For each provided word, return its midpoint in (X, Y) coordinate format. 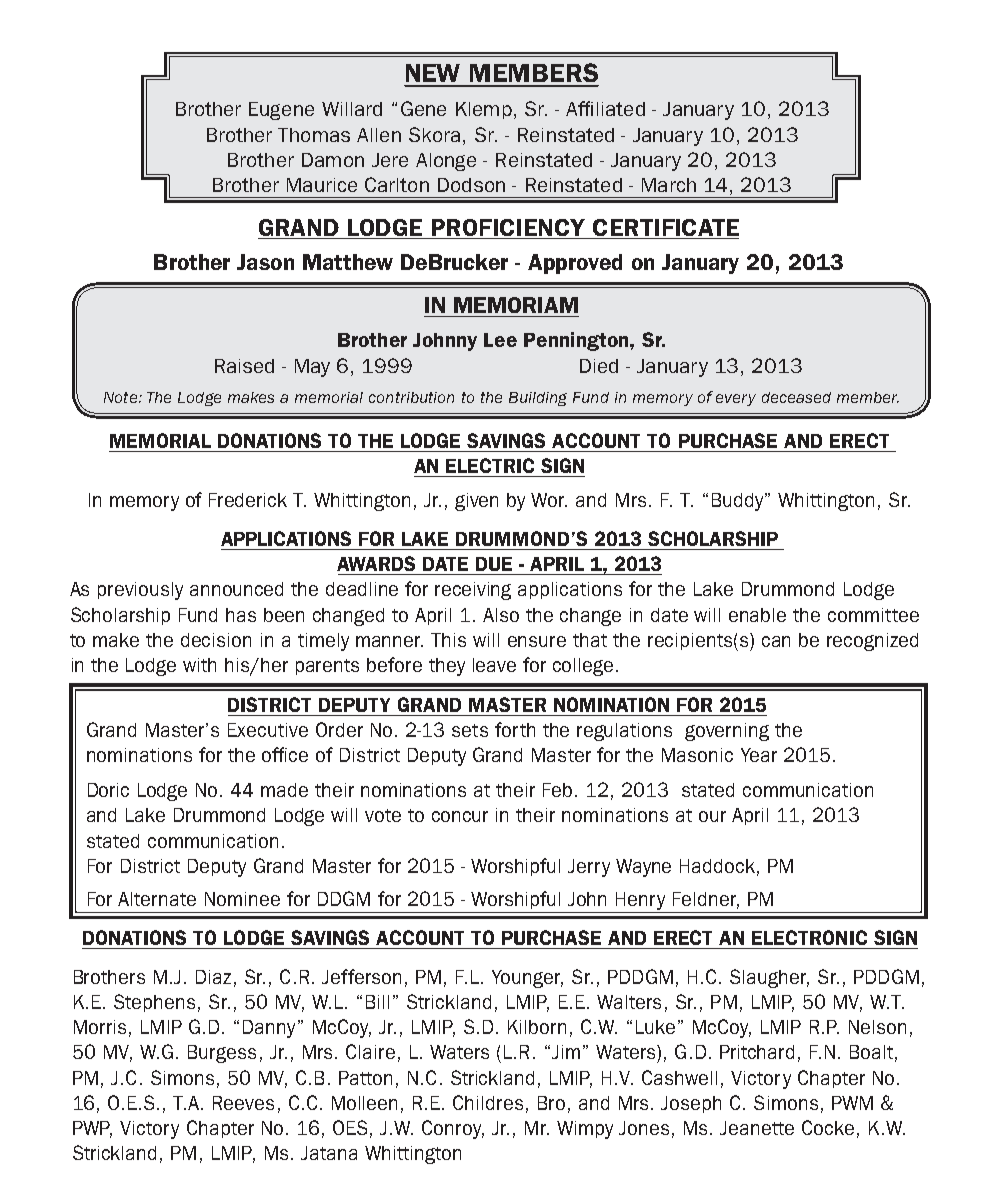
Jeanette (757, 1128)
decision (216, 640)
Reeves (243, 1103)
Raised (244, 366)
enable (757, 615)
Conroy (453, 1129)
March (669, 185)
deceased (796, 397)
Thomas (314, 135)
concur (460, 816)
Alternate (157, 899)
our (712, 816)
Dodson (471, 185)
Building (538, 399)
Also (501, 615)
